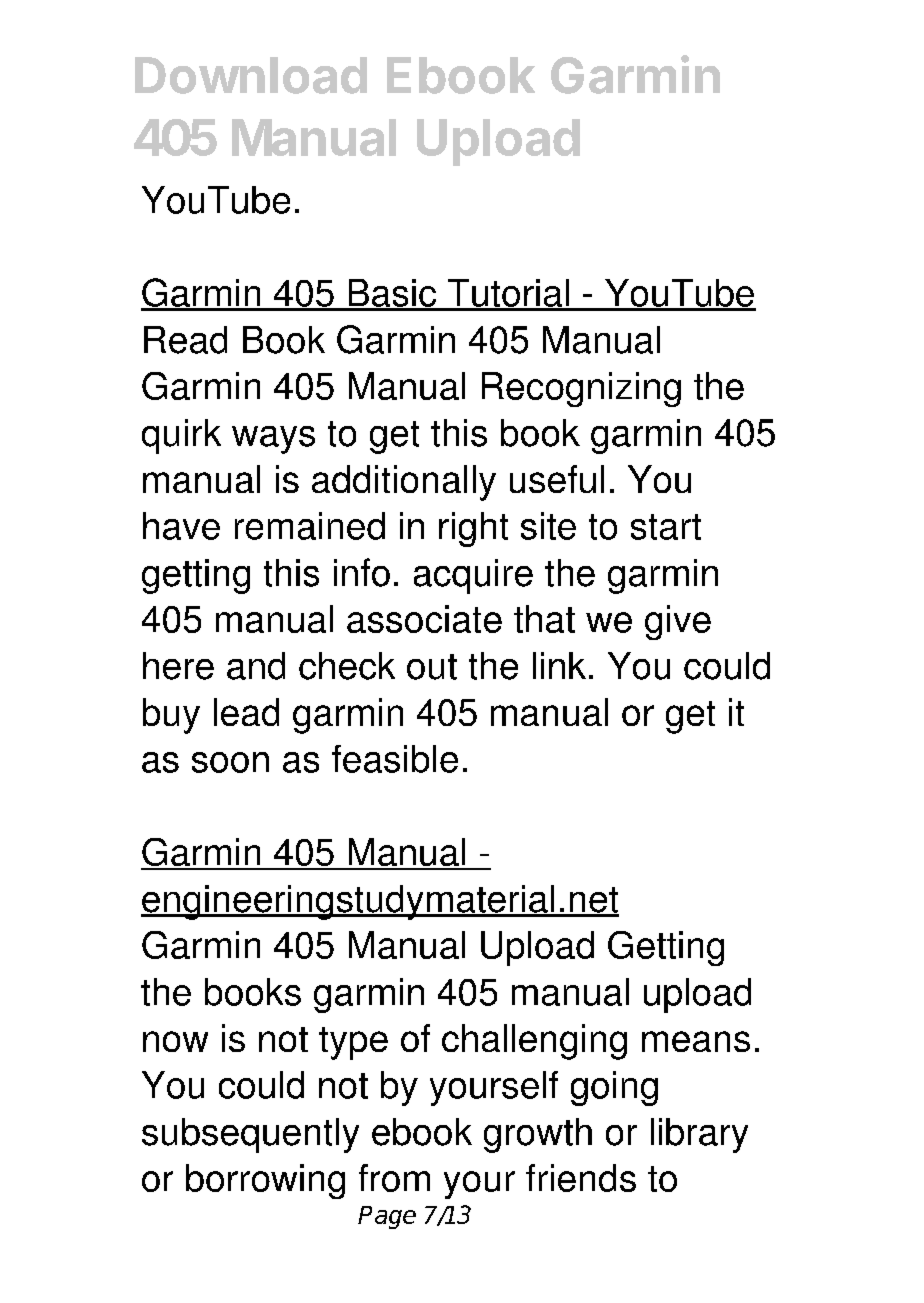 The width and height of the screenshot is (924, 1303). What do you see at coordinates (265, 1181) in the screenshot?
I see `borrowing` at bounding box center [265, 1181].
